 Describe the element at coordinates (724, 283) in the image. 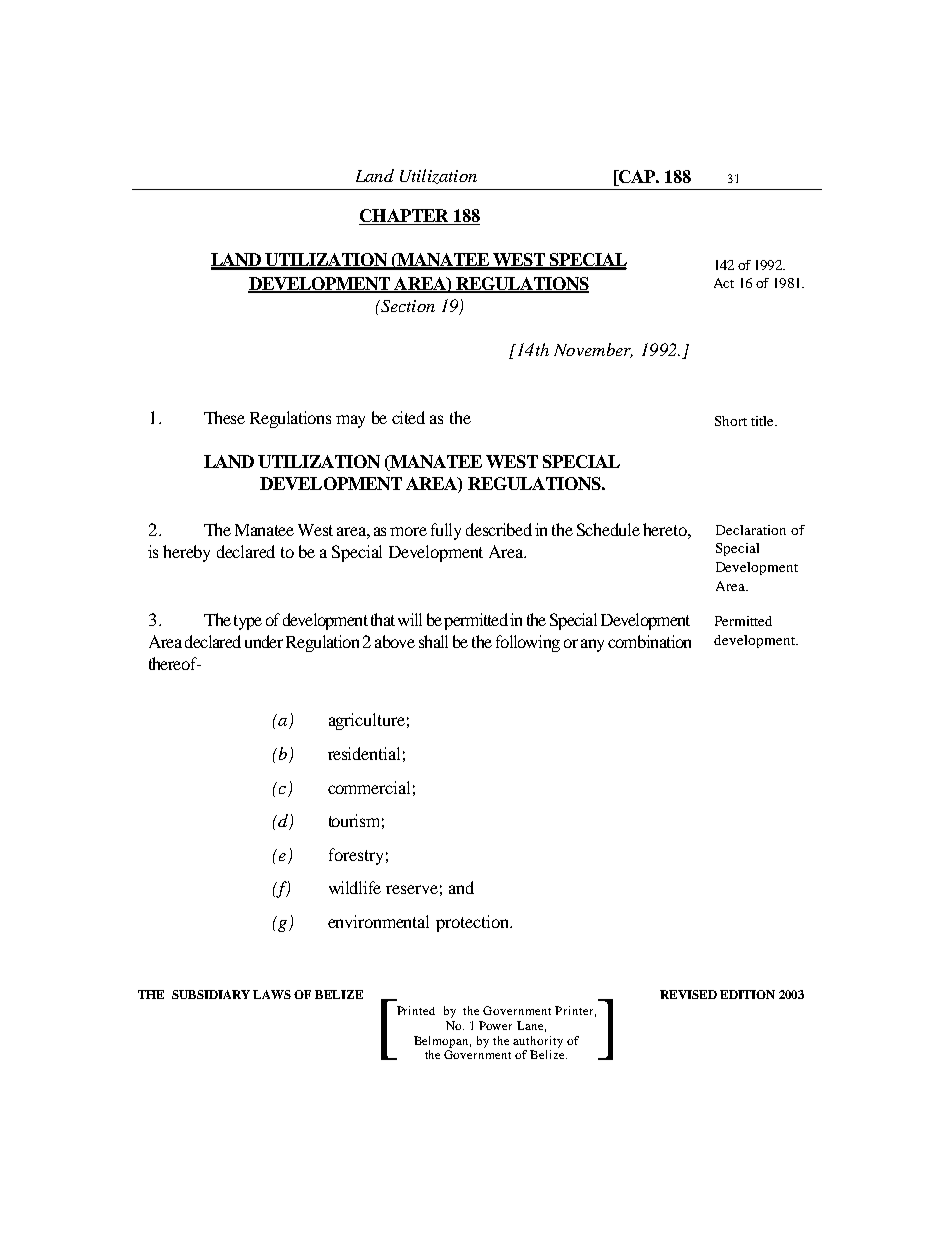

I see `Act` at that location.
